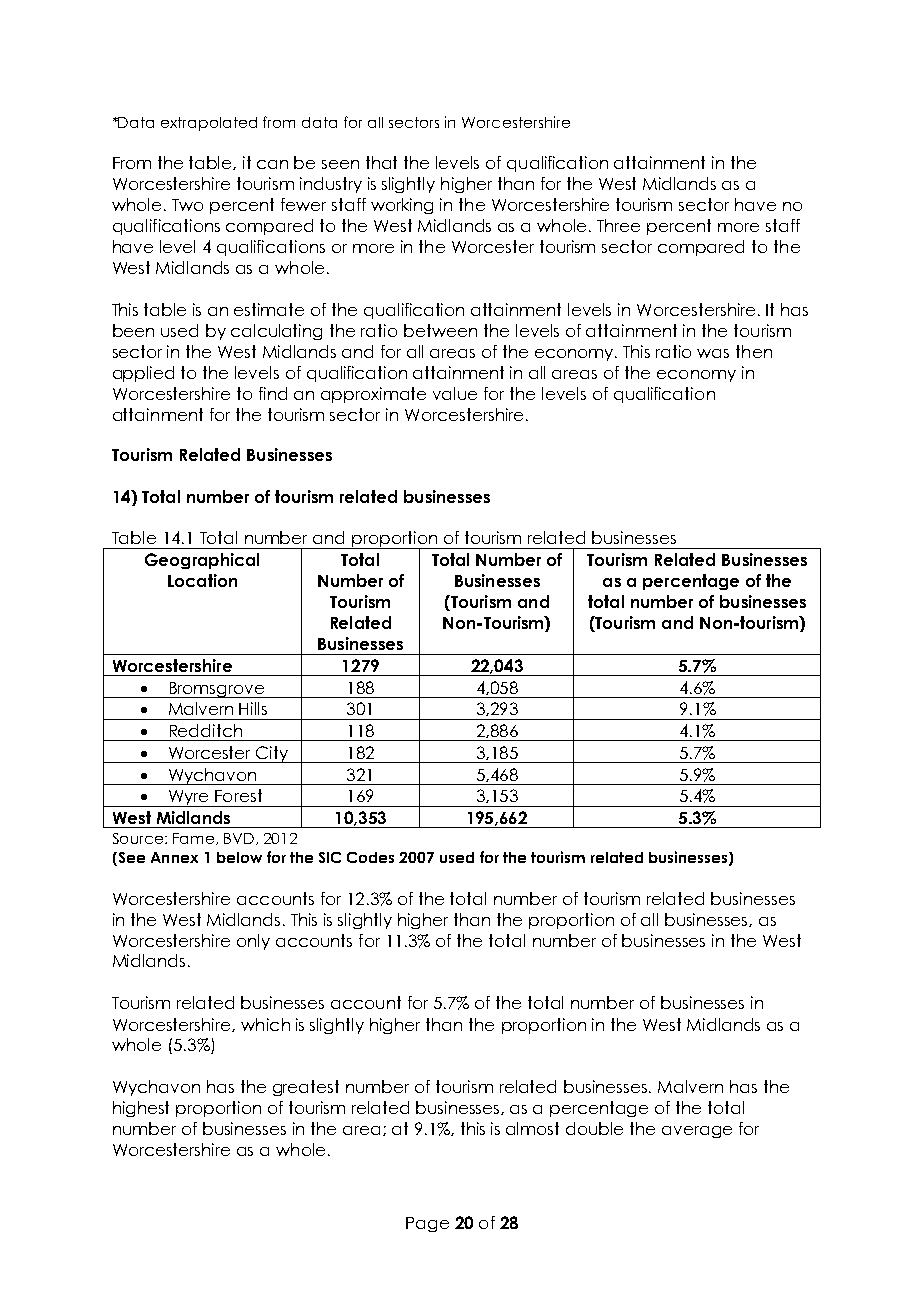 This image has width=924, height=1308. What do you see at coordinates (209, 124) in the image?
I see `extrapolated` at bounding box center [209, 124].
